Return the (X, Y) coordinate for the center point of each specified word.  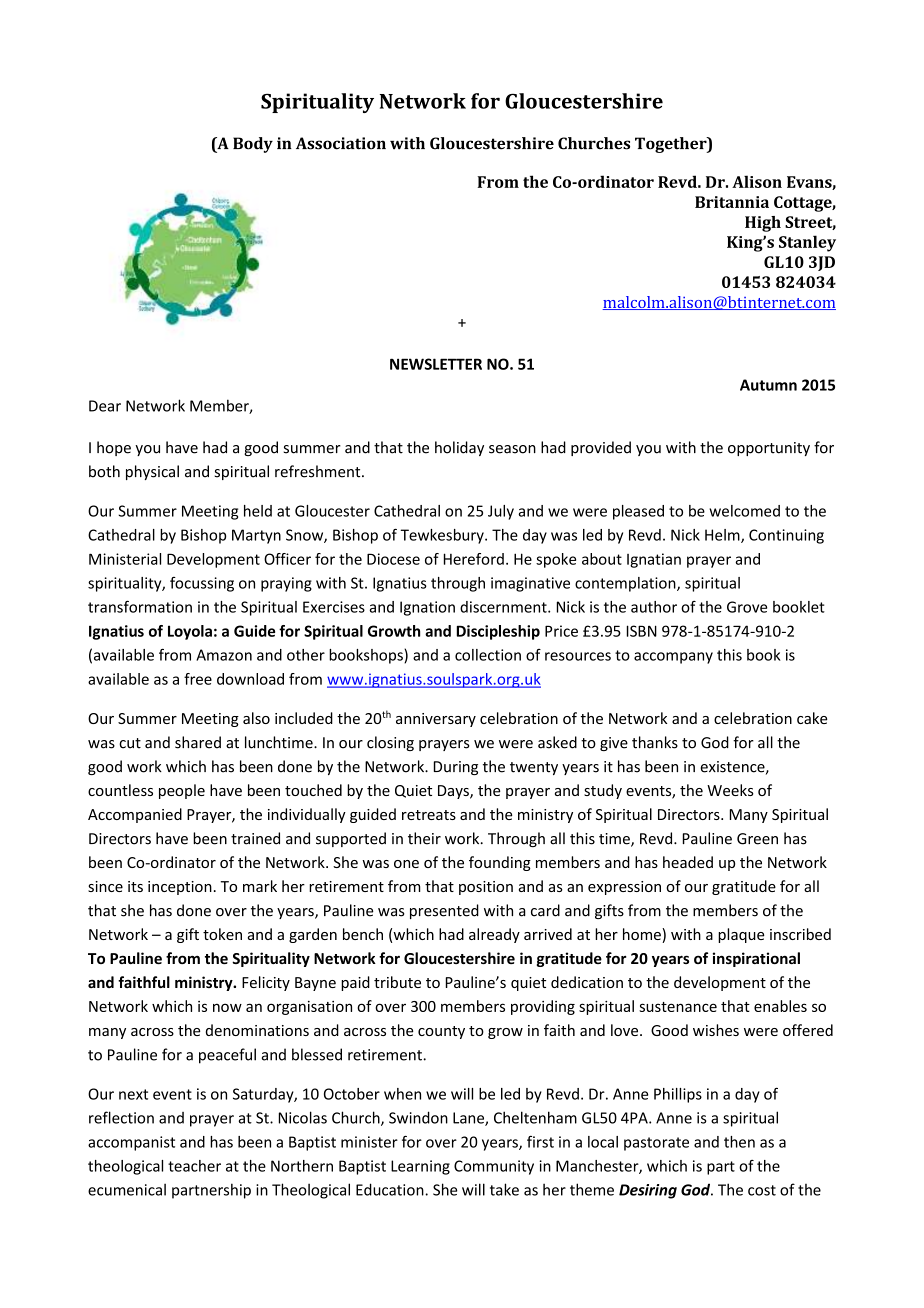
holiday (459, 448)
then (739, 1142)
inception (180, 888)
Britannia (732, 202)
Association (341, 143)
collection (488, 655)
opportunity (769, 449)
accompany (673, 658)
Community (494, 1167)
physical (152, 472)
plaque (741, 935)
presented (444, 911)
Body (253, 145)
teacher (194, 1166)
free (198, 679)
